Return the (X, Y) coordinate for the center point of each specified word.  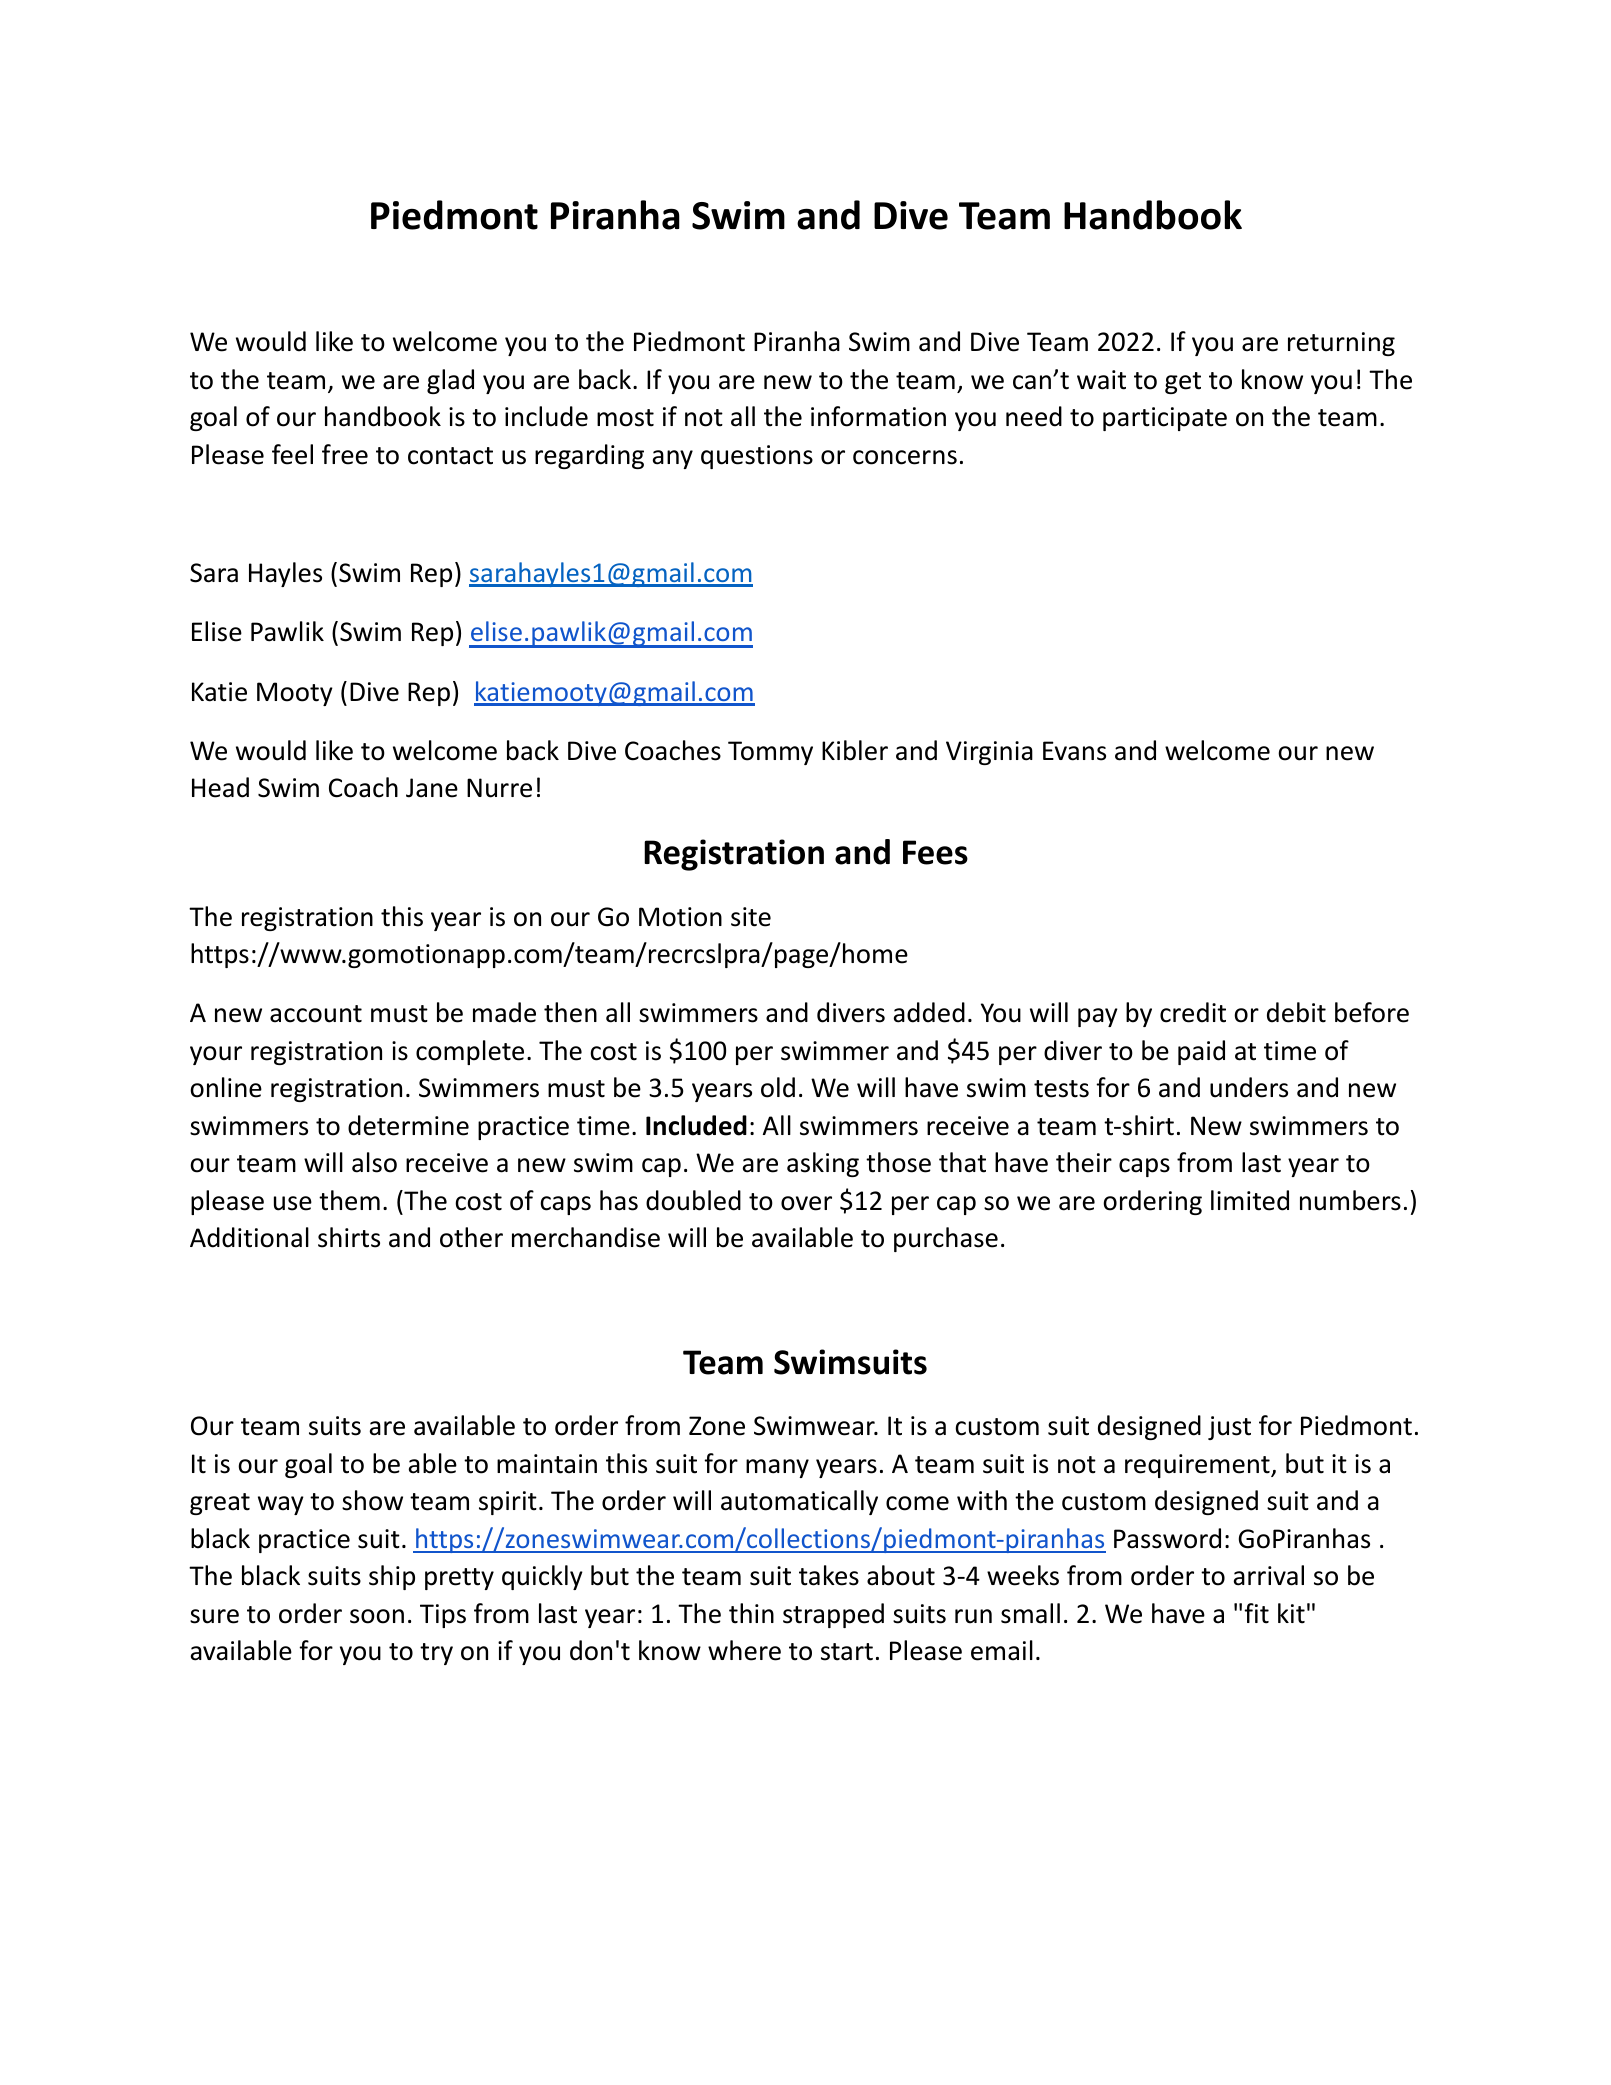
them (349, 1200)
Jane (432, 788)
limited (1250, 1200)
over (806, 1203)
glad (450, 381)
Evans (1074, 751)
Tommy (770, 753)
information (878, 416)
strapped (833, 1615)
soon (377, 1616)
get (1183, 383)
